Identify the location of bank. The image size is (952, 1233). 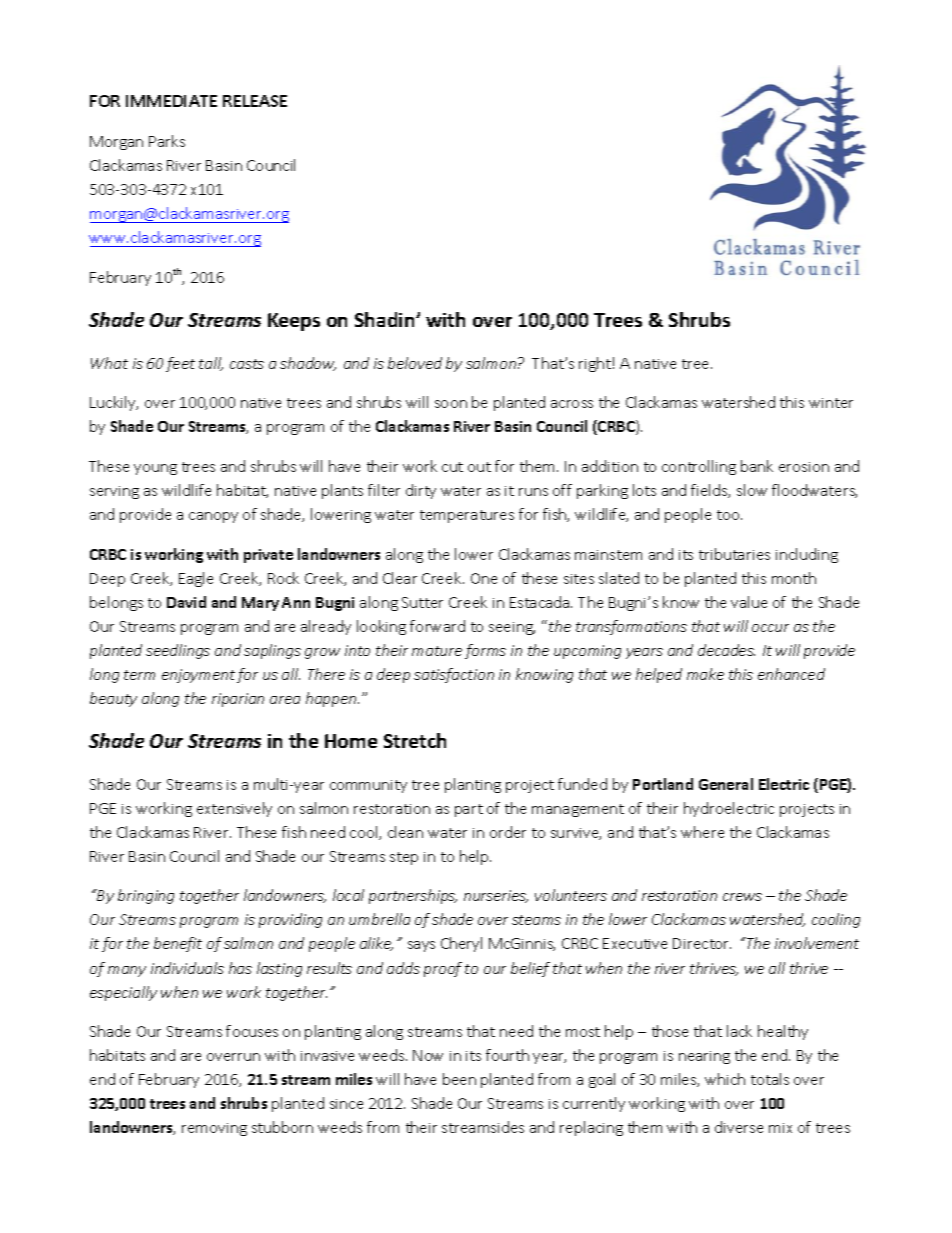
(757, 466).
